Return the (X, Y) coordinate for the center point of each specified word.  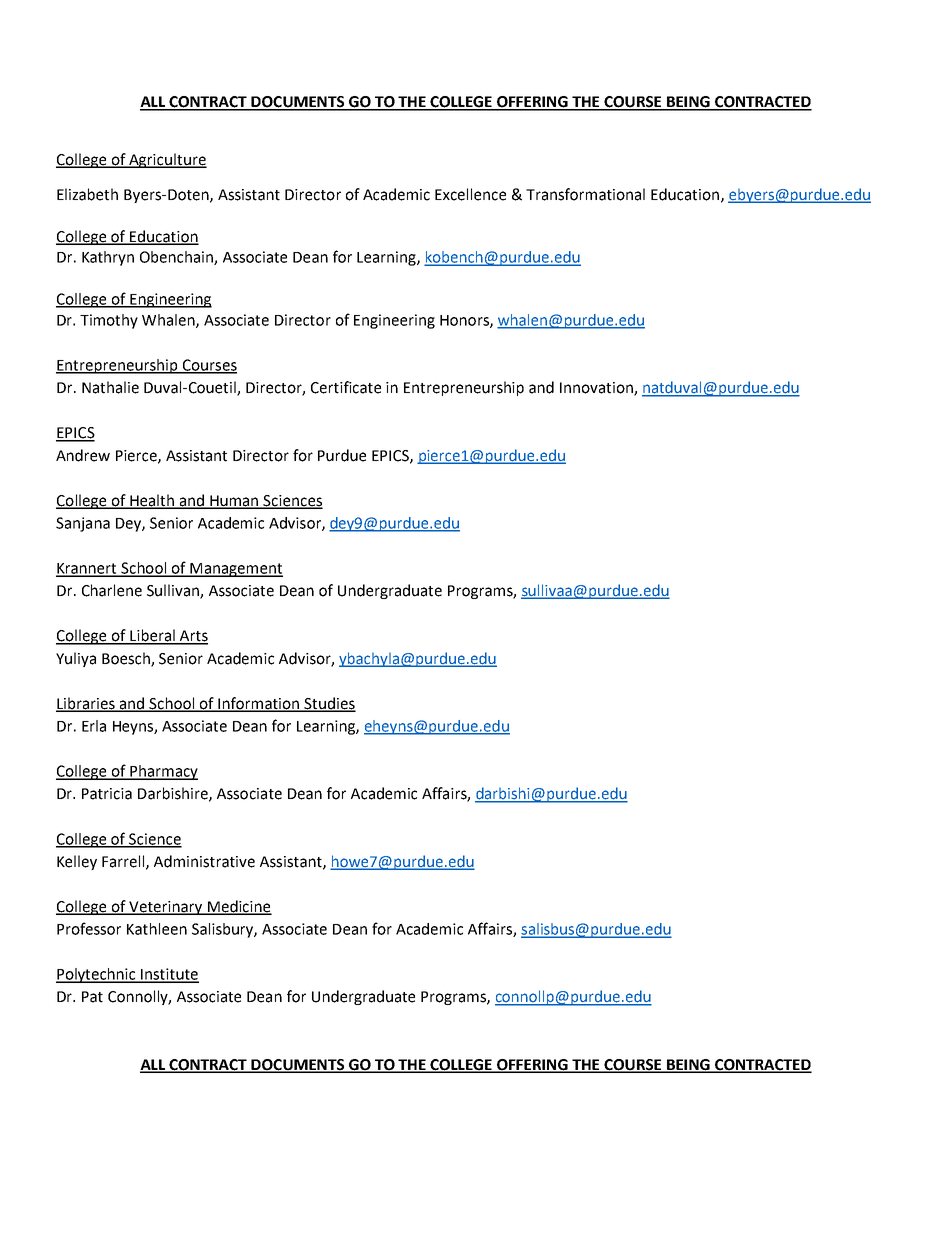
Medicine (238, 907)
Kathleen (157, 929)
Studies (329, 704)
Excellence (470, 194)
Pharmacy (163, 772)
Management (235, 570)
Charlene (112, 590)
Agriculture (167, 160)
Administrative (204, 861)
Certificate (346, 387)
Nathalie (110, 387)
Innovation (597, 389)
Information (259, 704)
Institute (169, 975)
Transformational (585, 194)
